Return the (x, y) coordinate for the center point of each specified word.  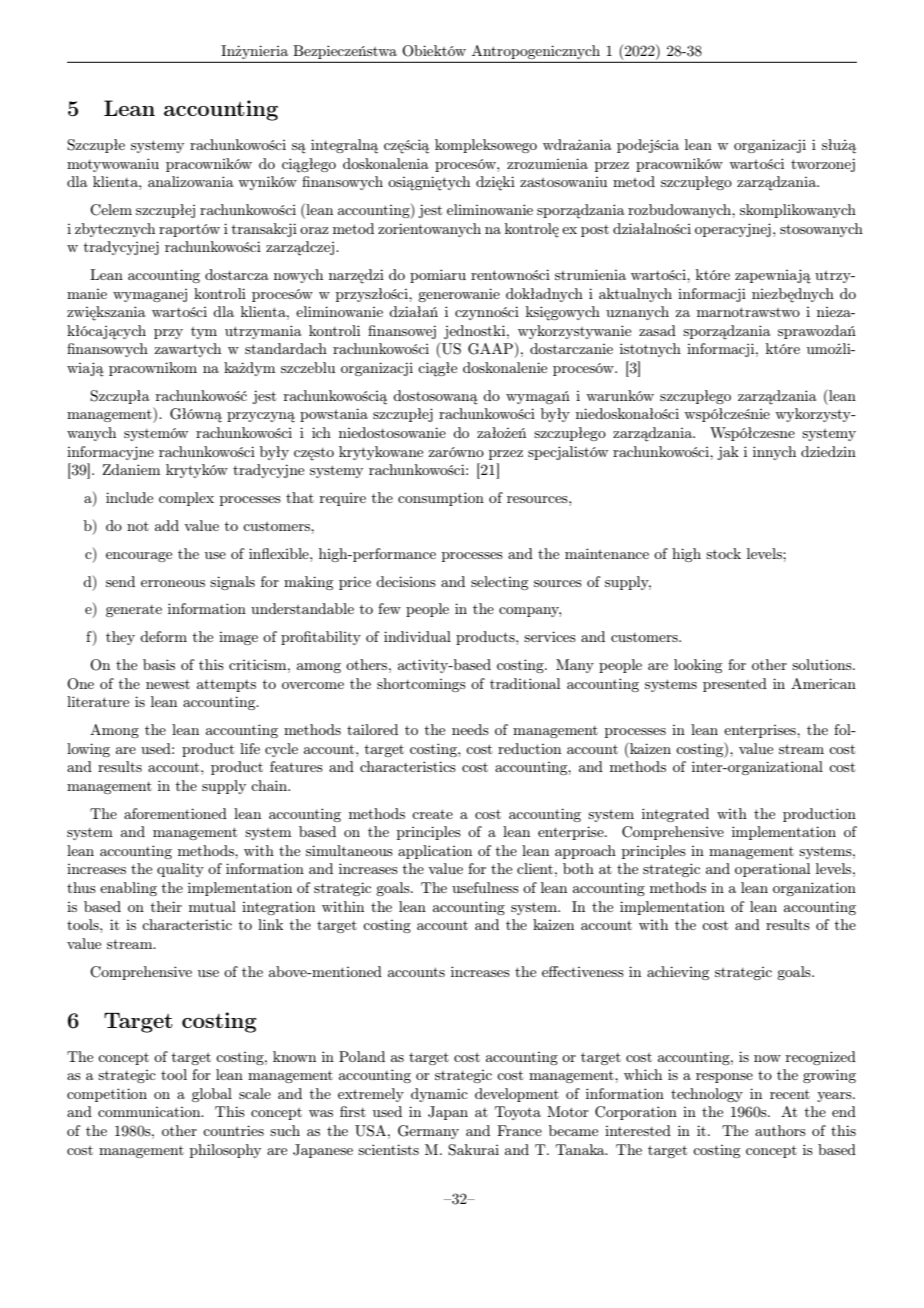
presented (735, 685)
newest (168, 684)
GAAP (490, 349)
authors (780, 1130)
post (595, 231)
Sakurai (473, 1150)
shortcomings (421, 685)
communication (150, 1112)
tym (204, 333)
